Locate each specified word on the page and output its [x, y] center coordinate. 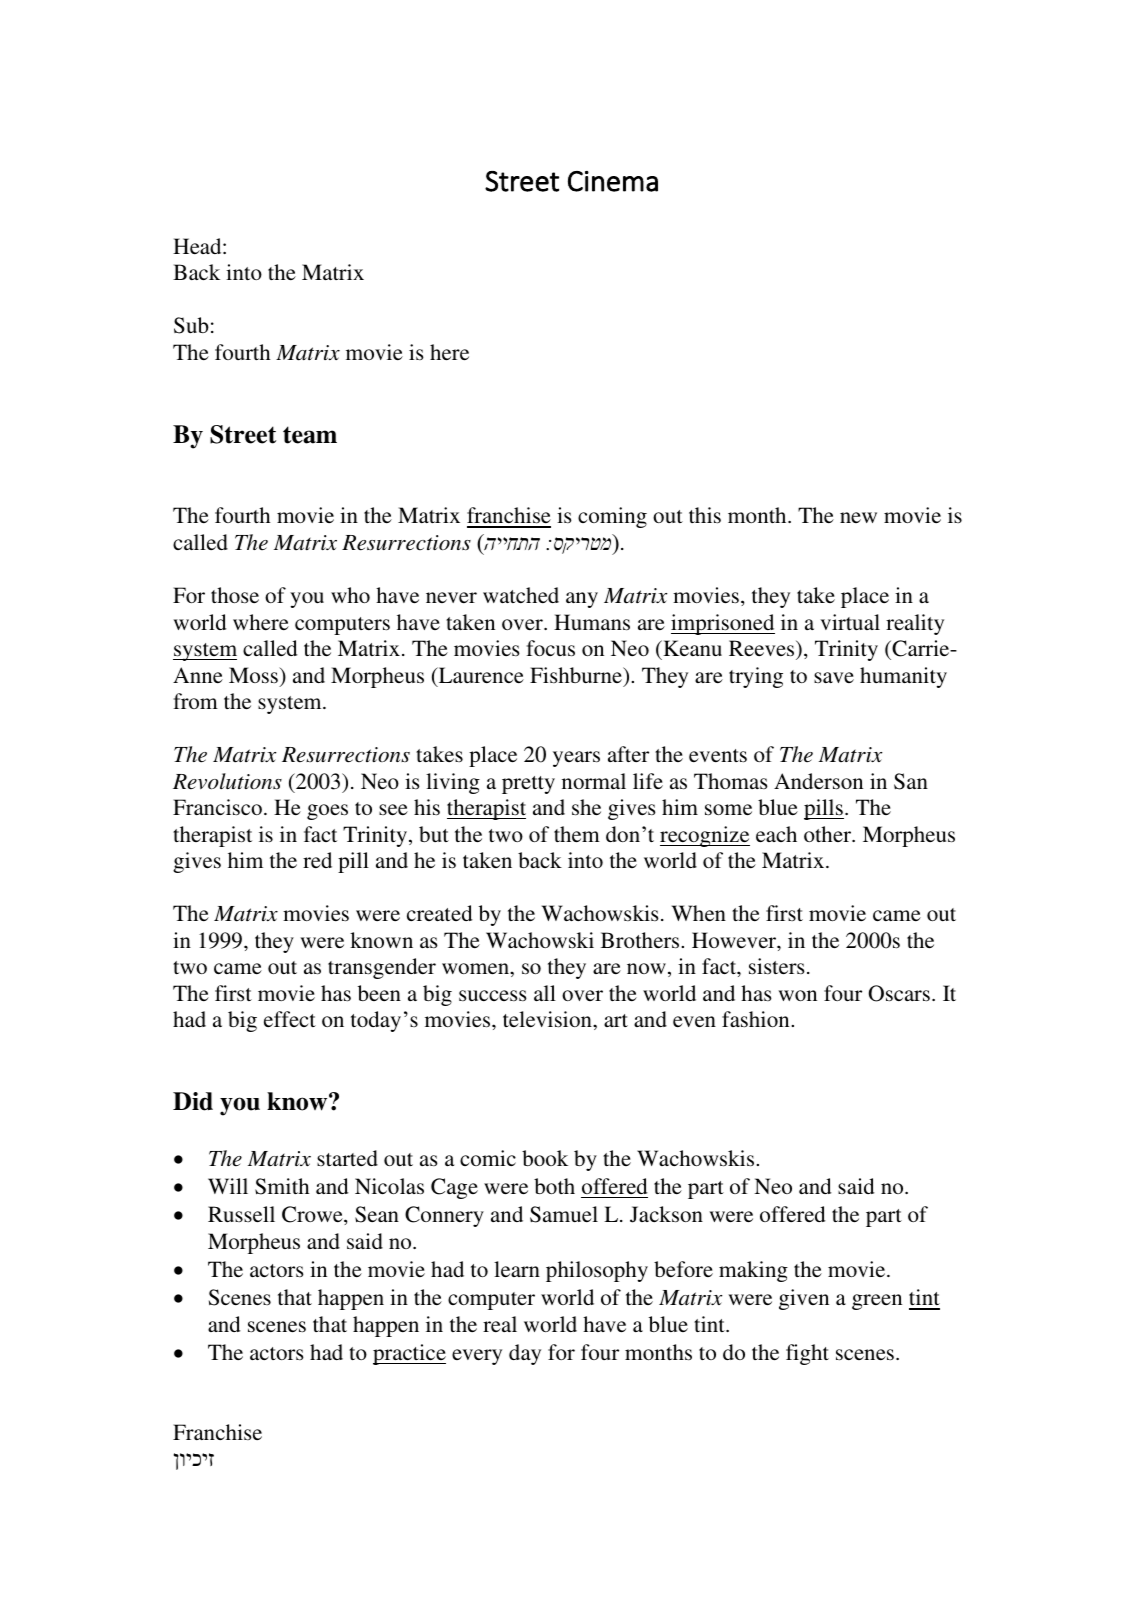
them [577, 834]
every [477, 1357]
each [776, 834]
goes [327, 812]
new [858, 517]
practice [409, 1354]
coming [612, 517]
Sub [191, 325]
